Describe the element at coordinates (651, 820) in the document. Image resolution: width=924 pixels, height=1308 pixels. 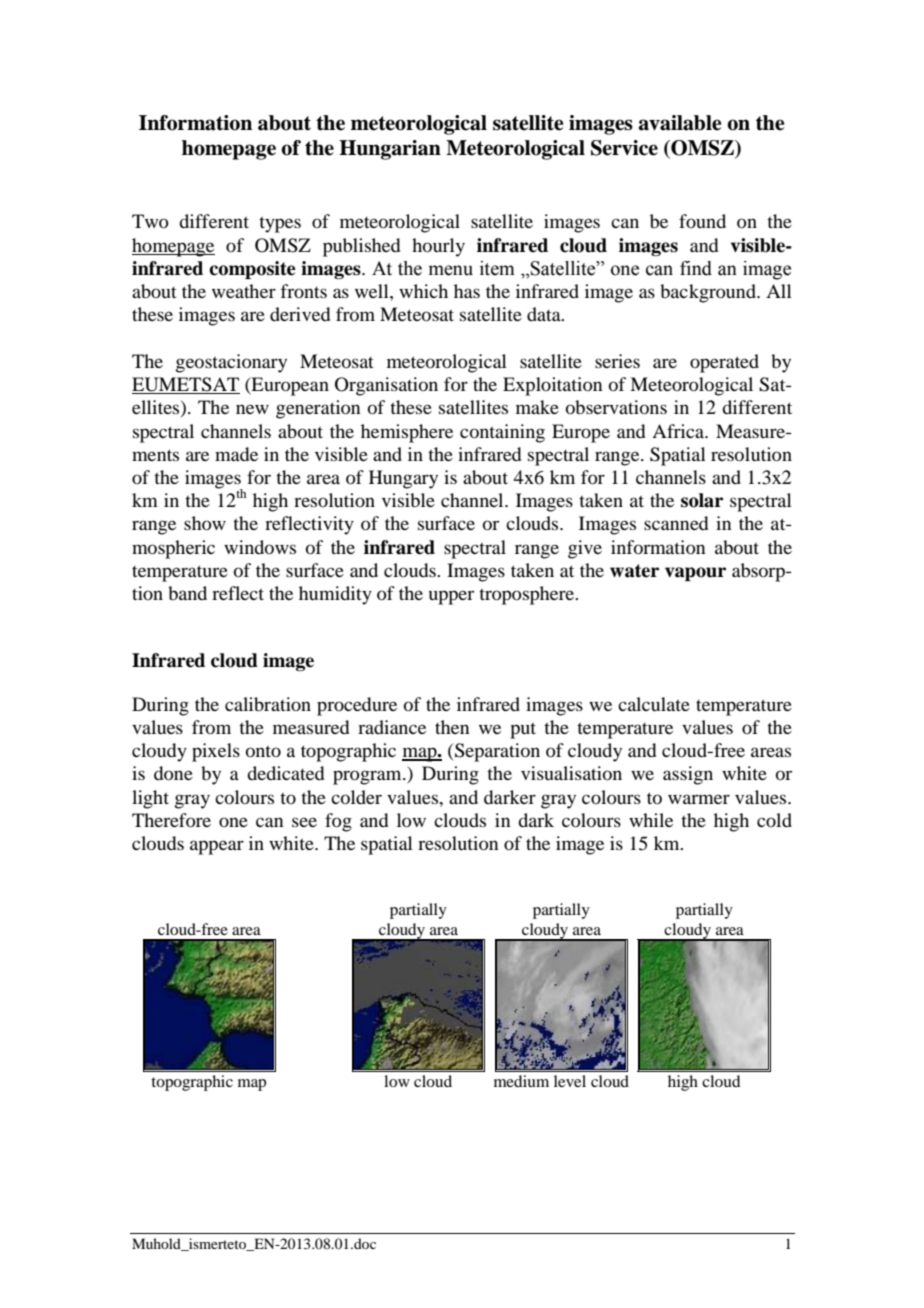
I see `while` at that location.
